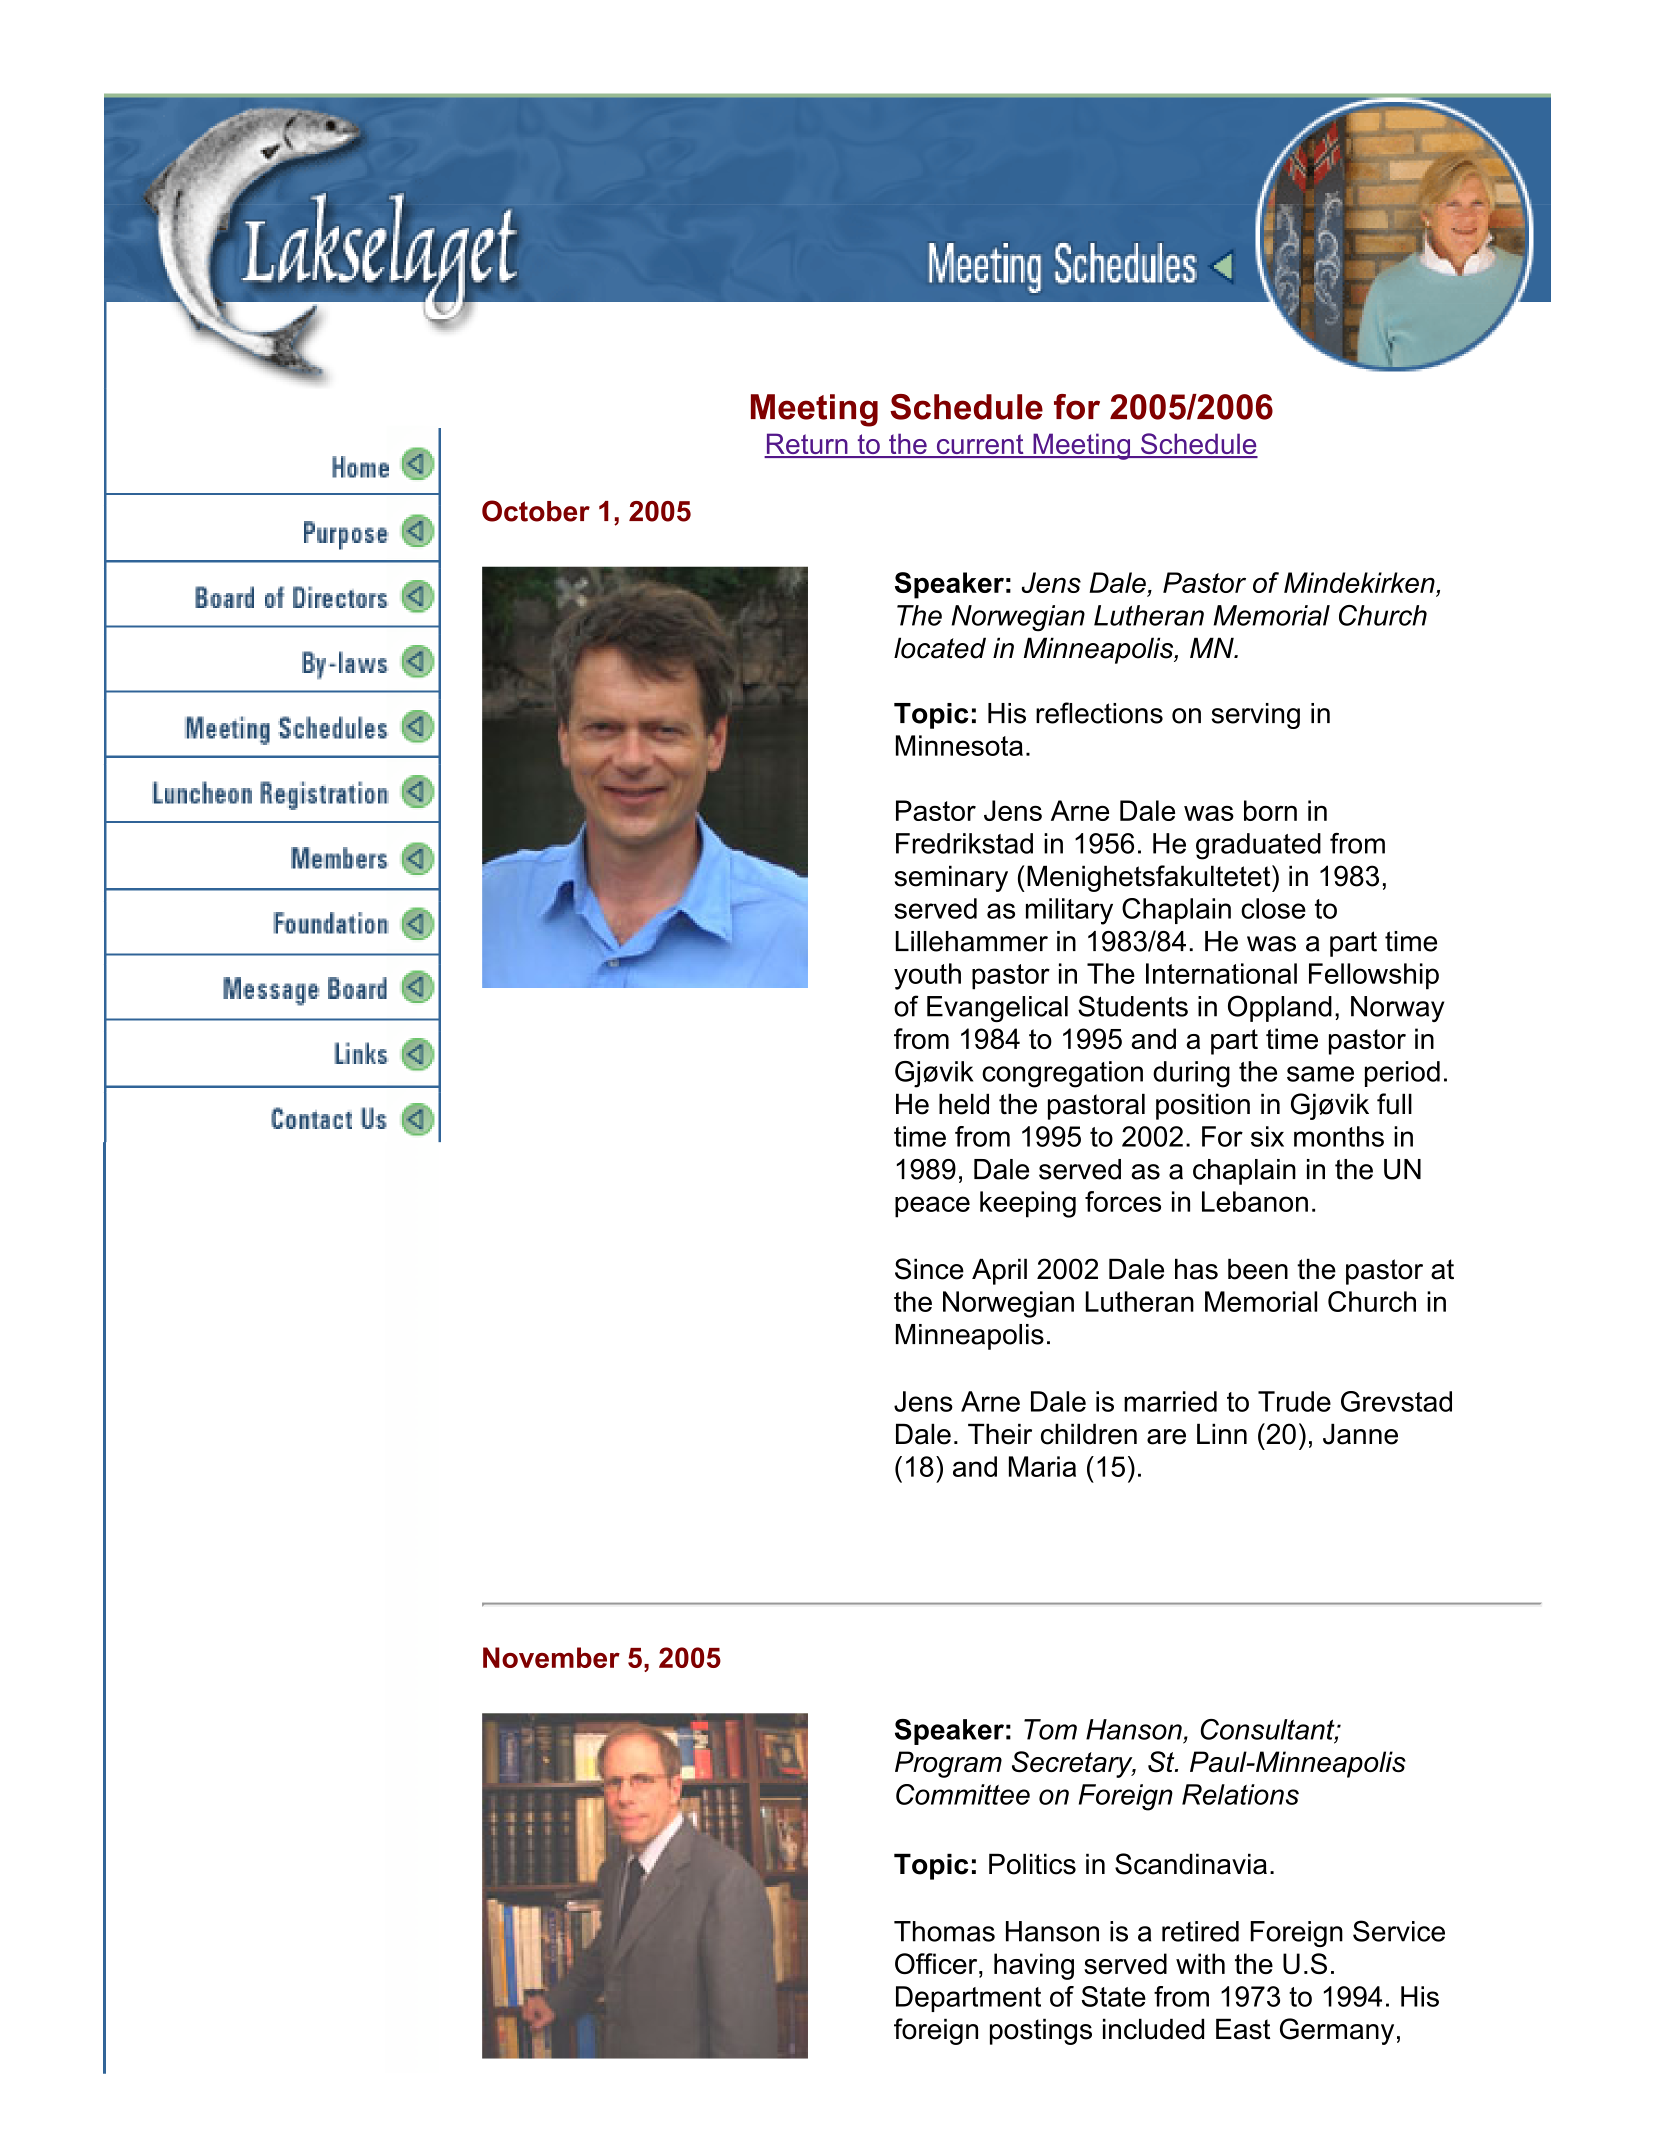 This page has width=1661, height=2149. Describe the element at coordinates (980, 445) in the page. I see `current` at that location.
